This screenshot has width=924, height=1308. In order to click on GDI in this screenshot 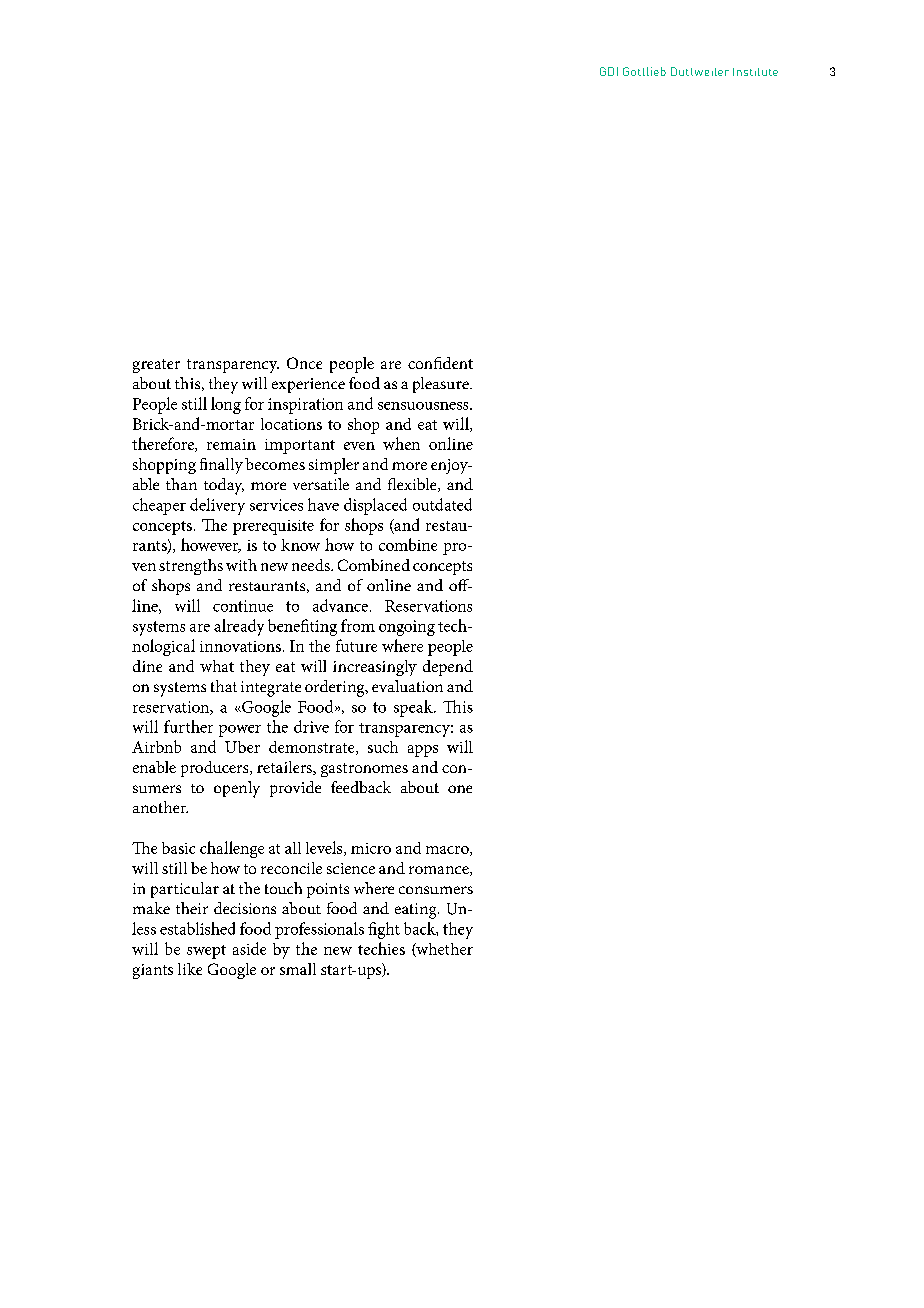, I will do `click(609, 71)`.
